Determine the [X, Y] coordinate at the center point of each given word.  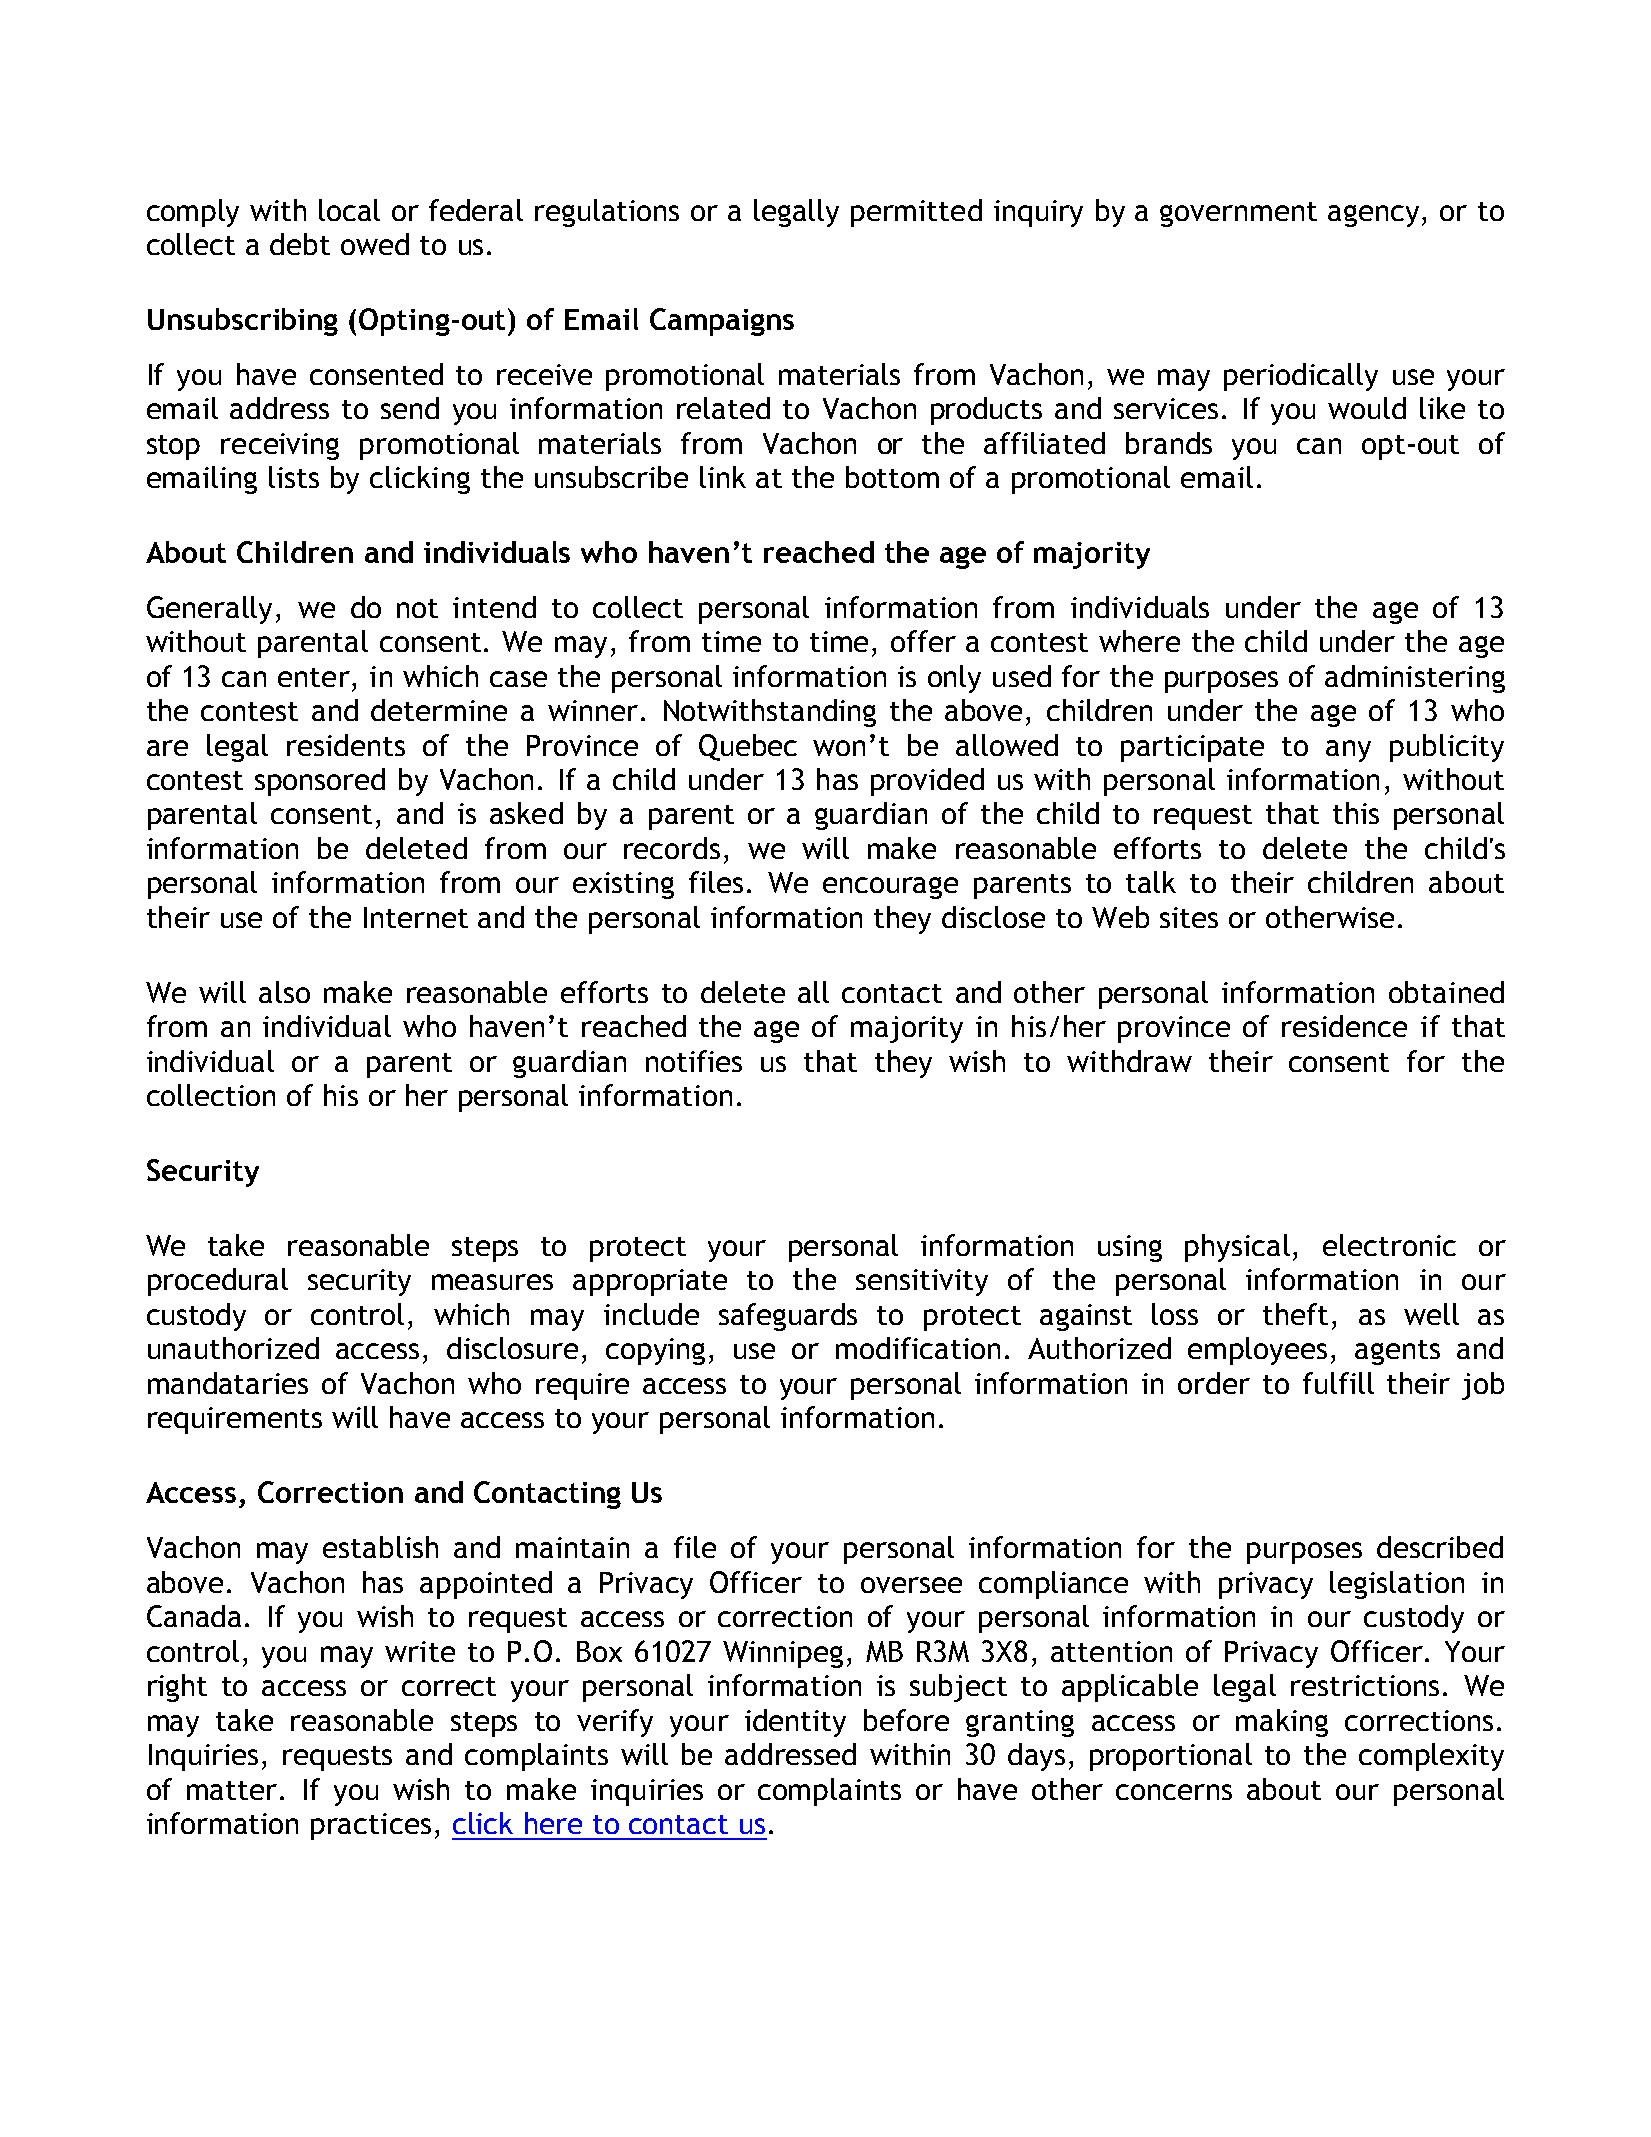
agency [1375, 216]
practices [371, 1826]
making [1282, 1723]
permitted [916, 213]
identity [795, 1723]
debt [300, 244]
